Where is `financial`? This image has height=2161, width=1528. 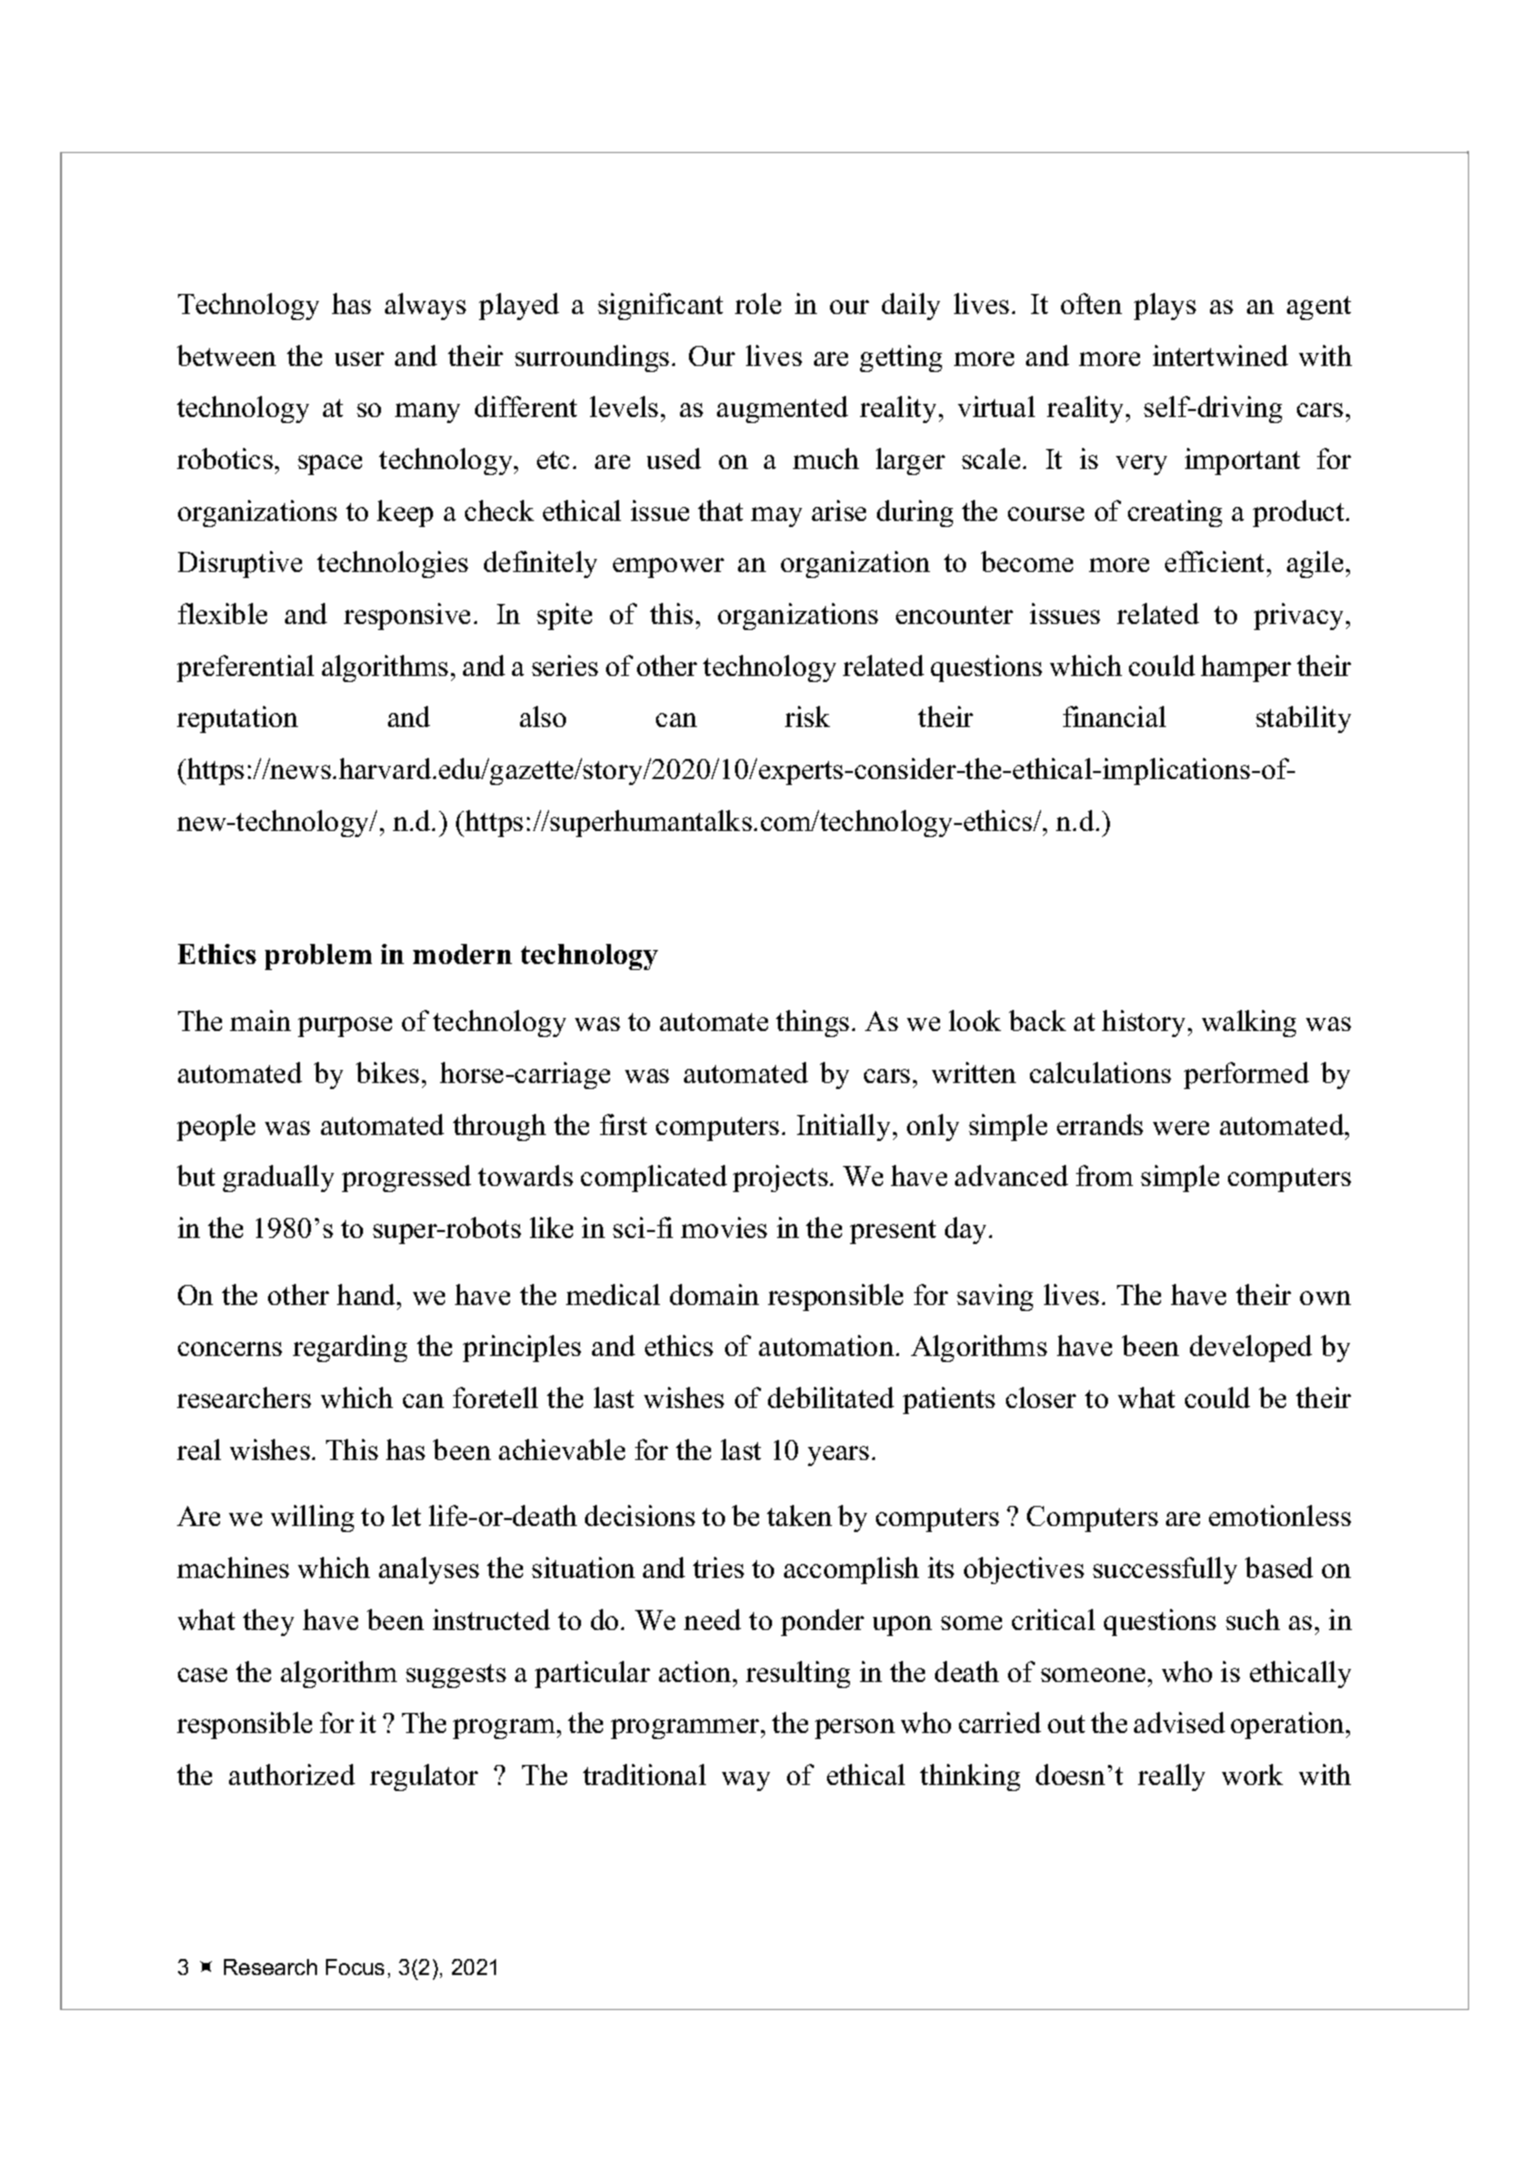
financial is located at coordinates (1114, 716).
